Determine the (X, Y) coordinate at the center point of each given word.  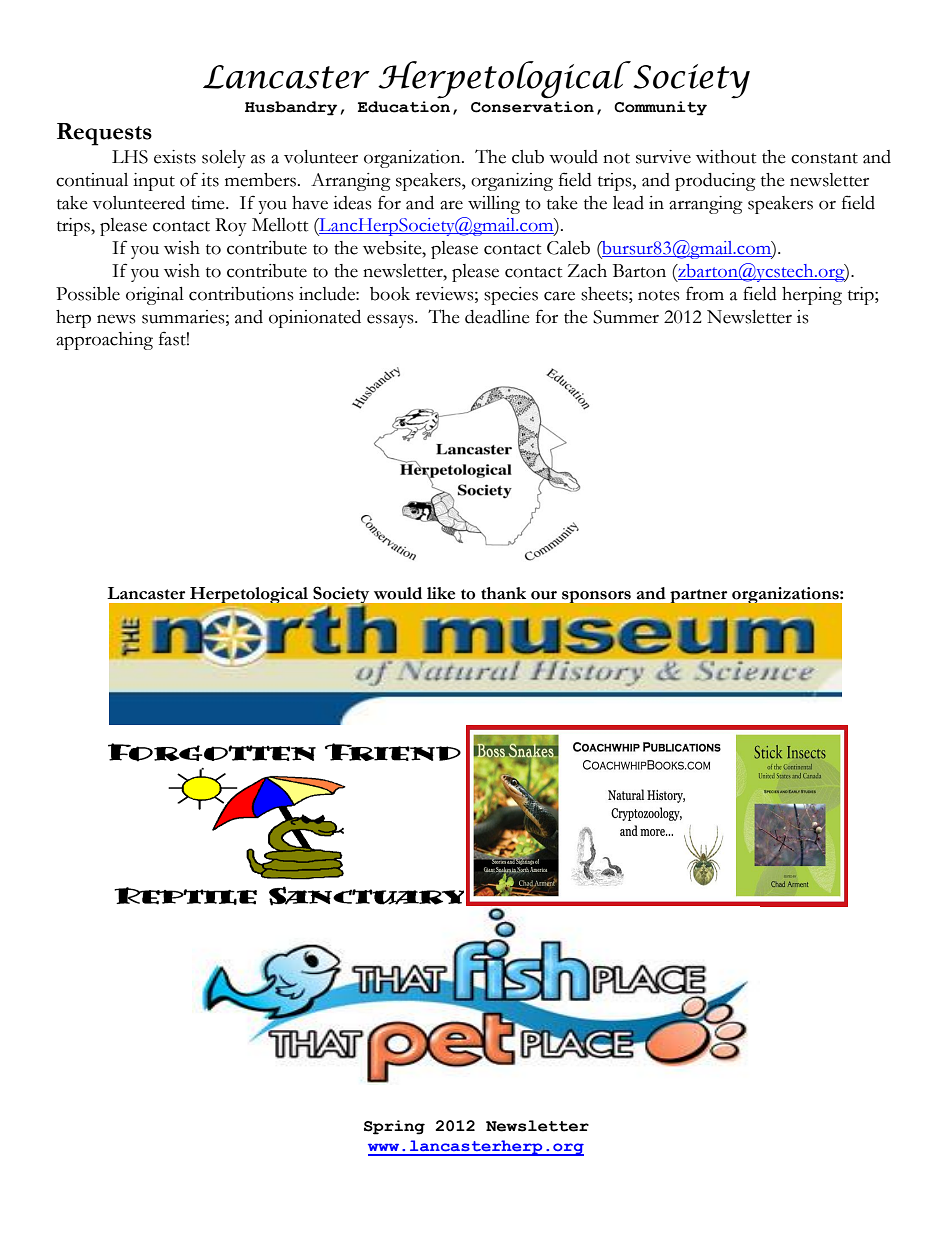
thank (503, 593)
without (726, 157)
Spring (394, 1127)
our (544, 595)
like (441, 593)
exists (175, 157)
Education (404, 107)
